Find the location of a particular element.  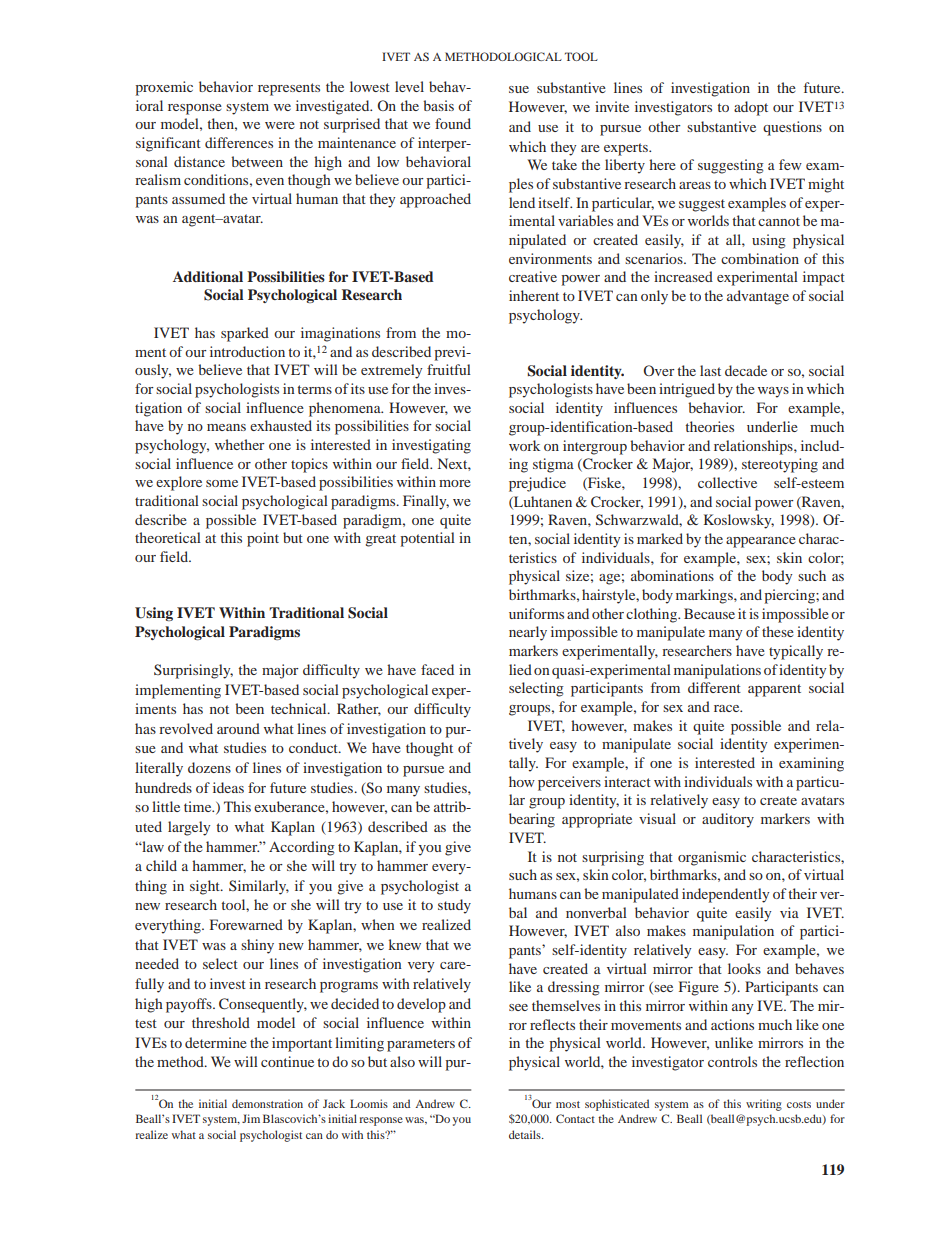

point is located at coordinates (263, 539).
